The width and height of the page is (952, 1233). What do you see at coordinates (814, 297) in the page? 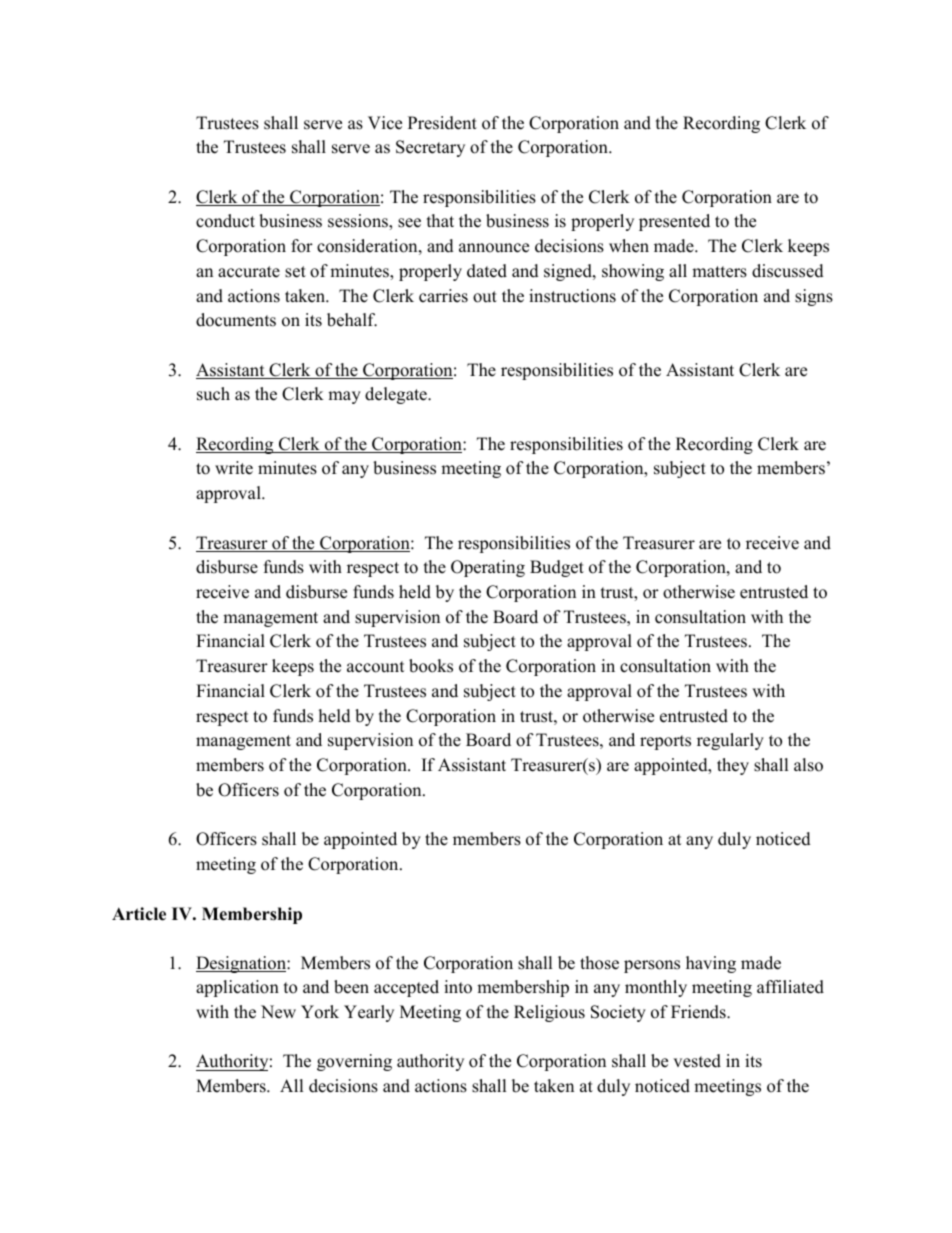
I see `signs` at bounding box center [814, 297].
